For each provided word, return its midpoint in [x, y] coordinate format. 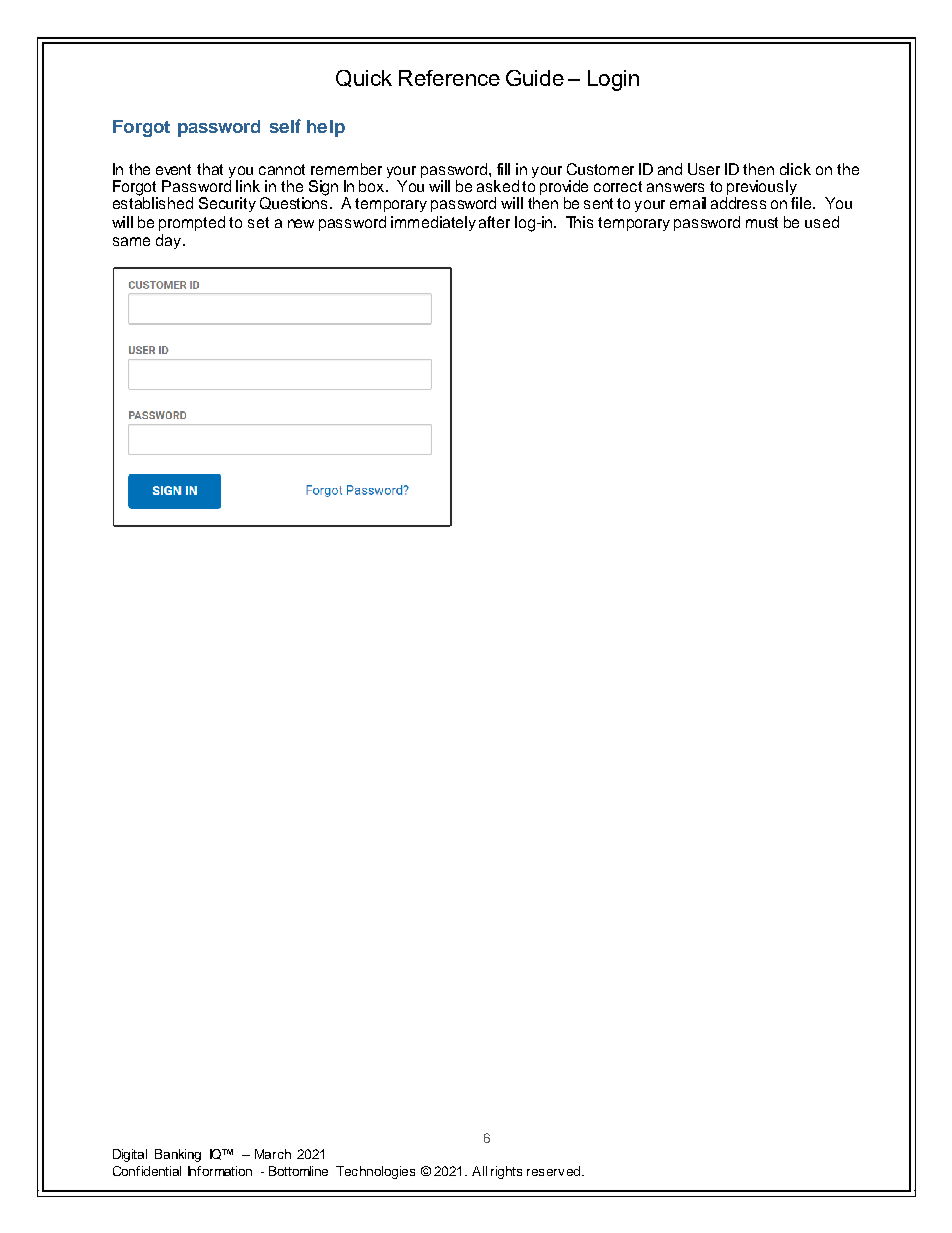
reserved [553, 1171]
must [762, 222]
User [704, 169]
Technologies [375, 1172]
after [494, 222]
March [273, 1154]
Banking [178, 1155]
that [210, 169]
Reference [449, 78]
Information [220, 1171]
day [168, 241]
